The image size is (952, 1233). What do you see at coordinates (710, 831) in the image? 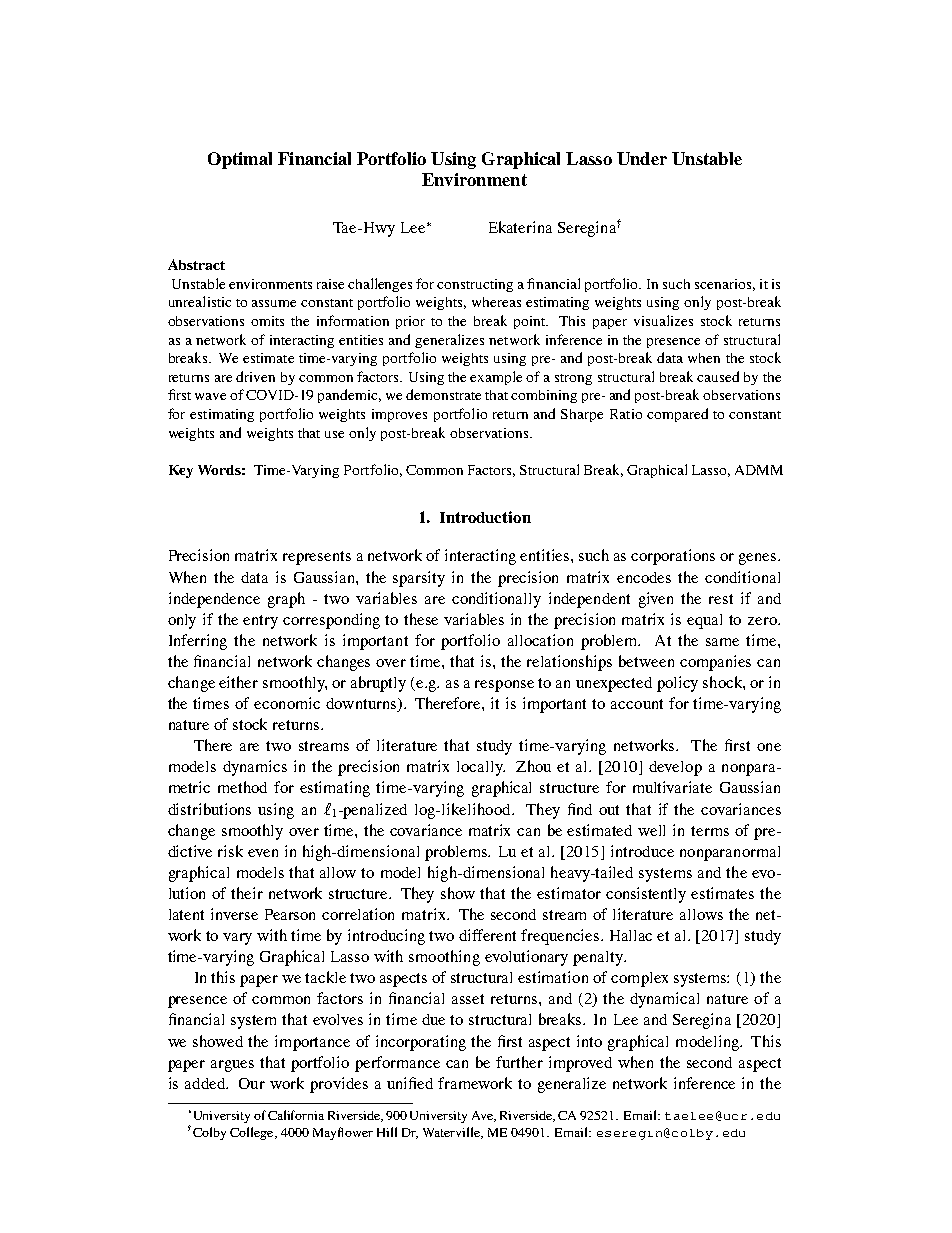
I see `terms` at bounding box center [710, 831].
